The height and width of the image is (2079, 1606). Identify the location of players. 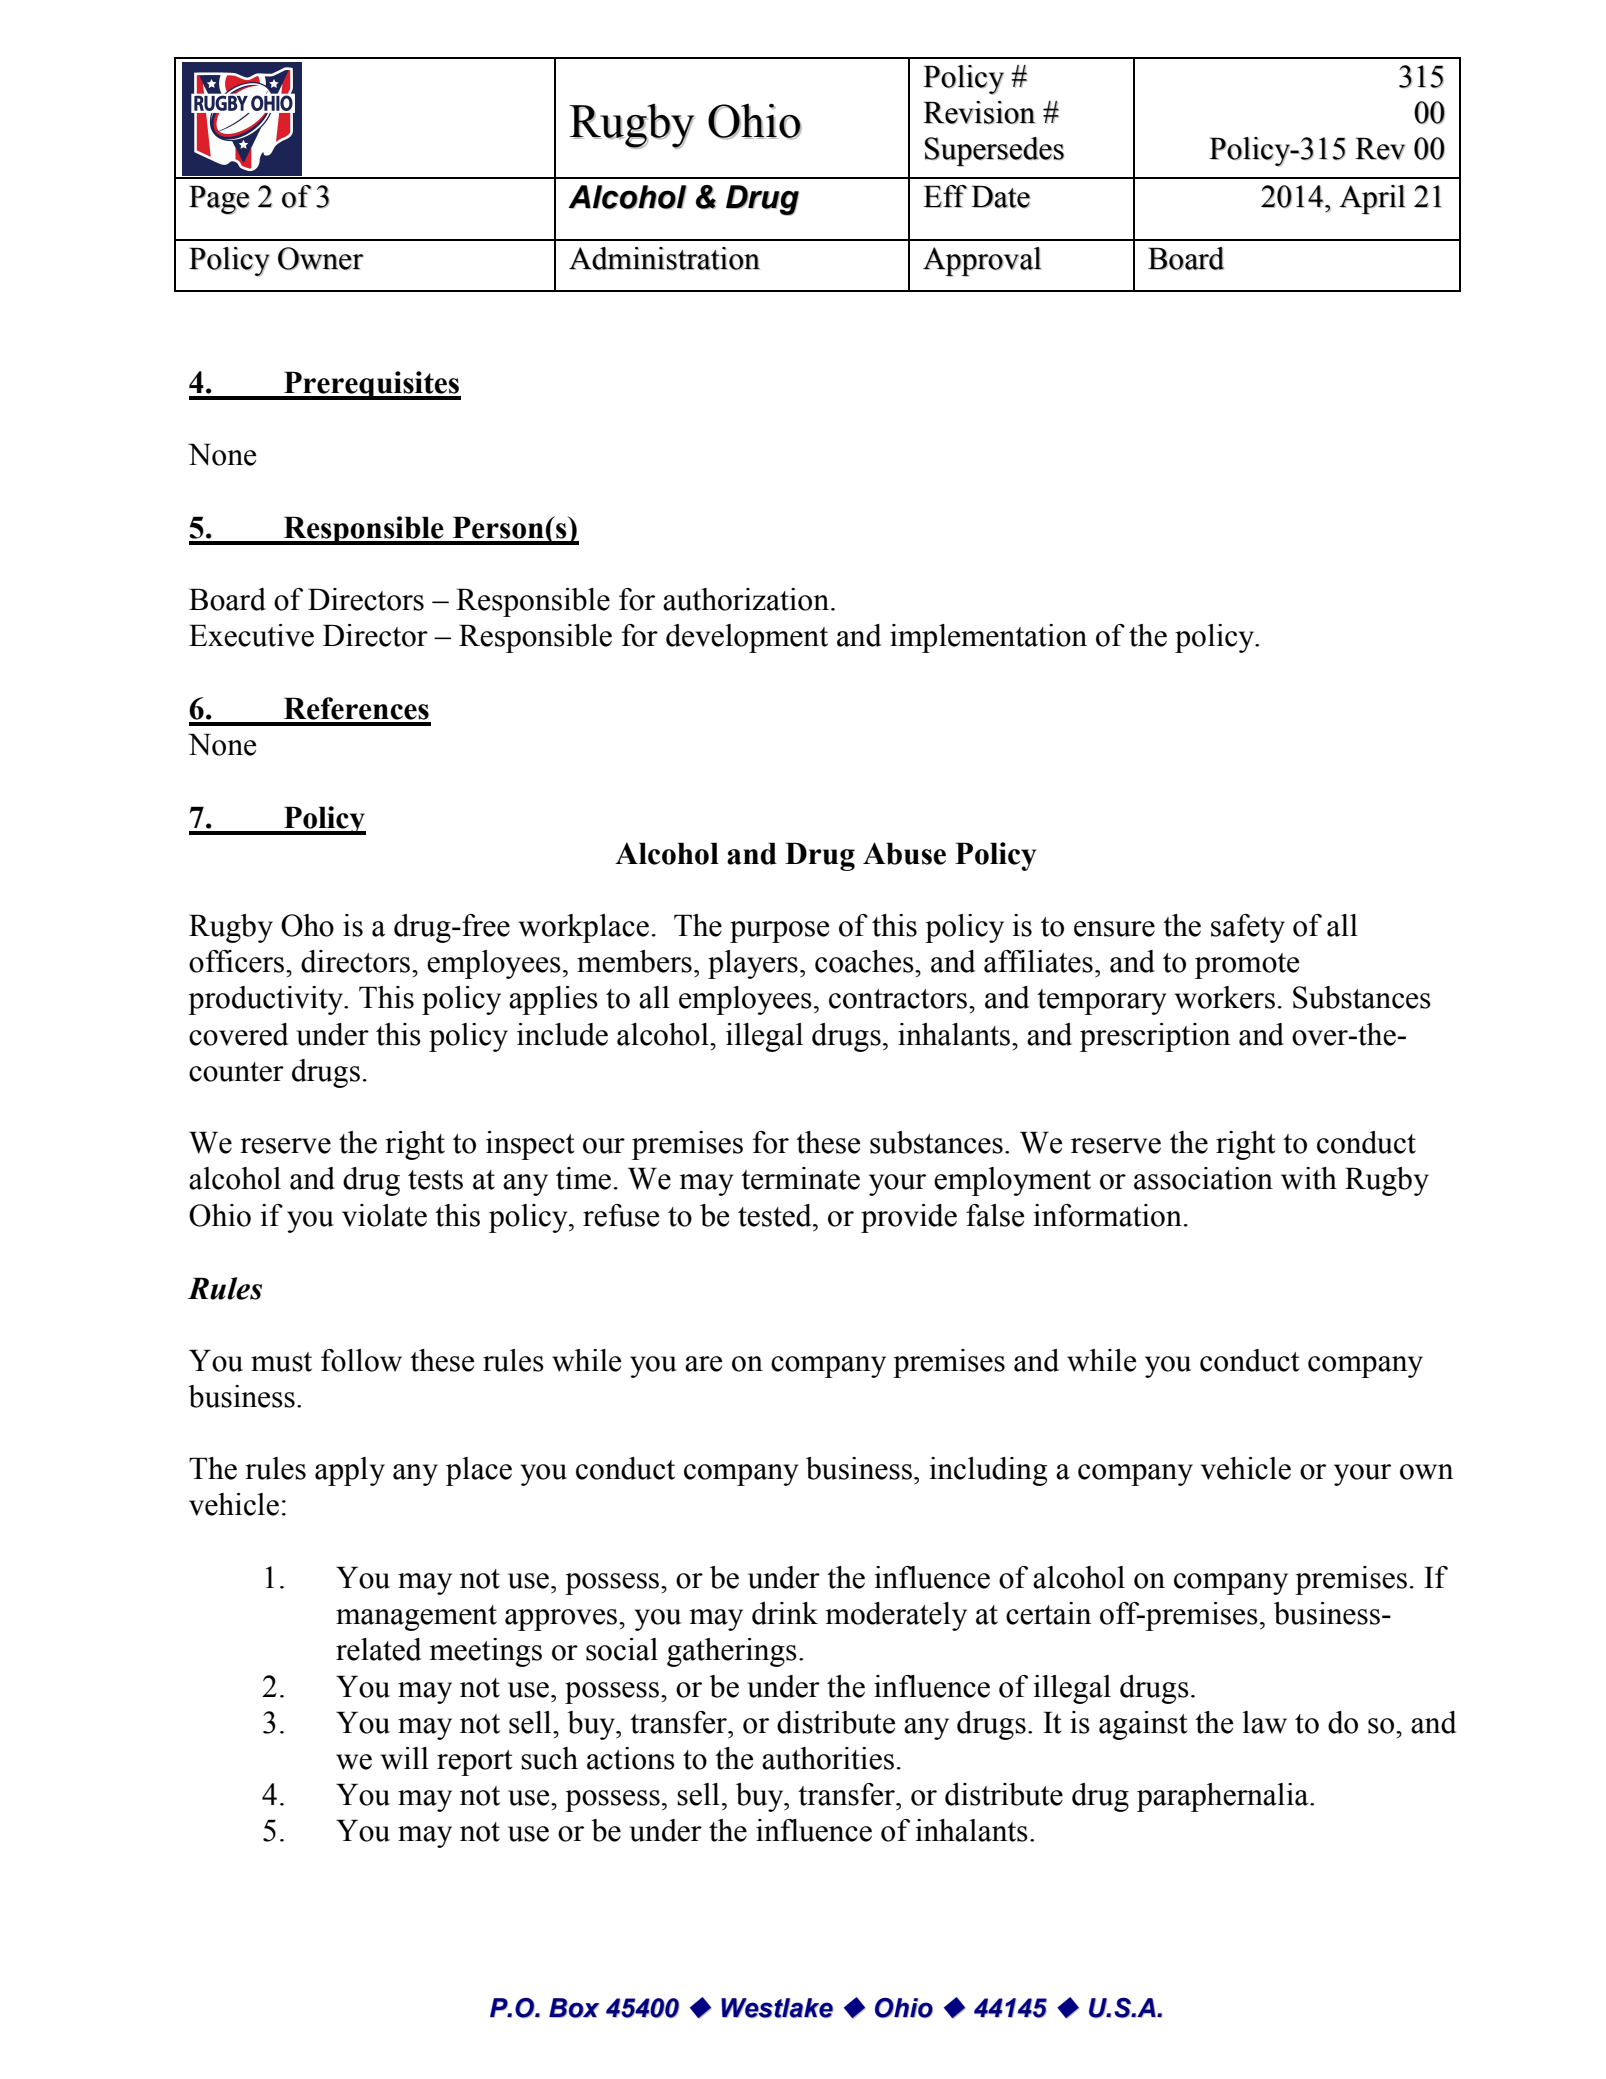
(753, 964).
